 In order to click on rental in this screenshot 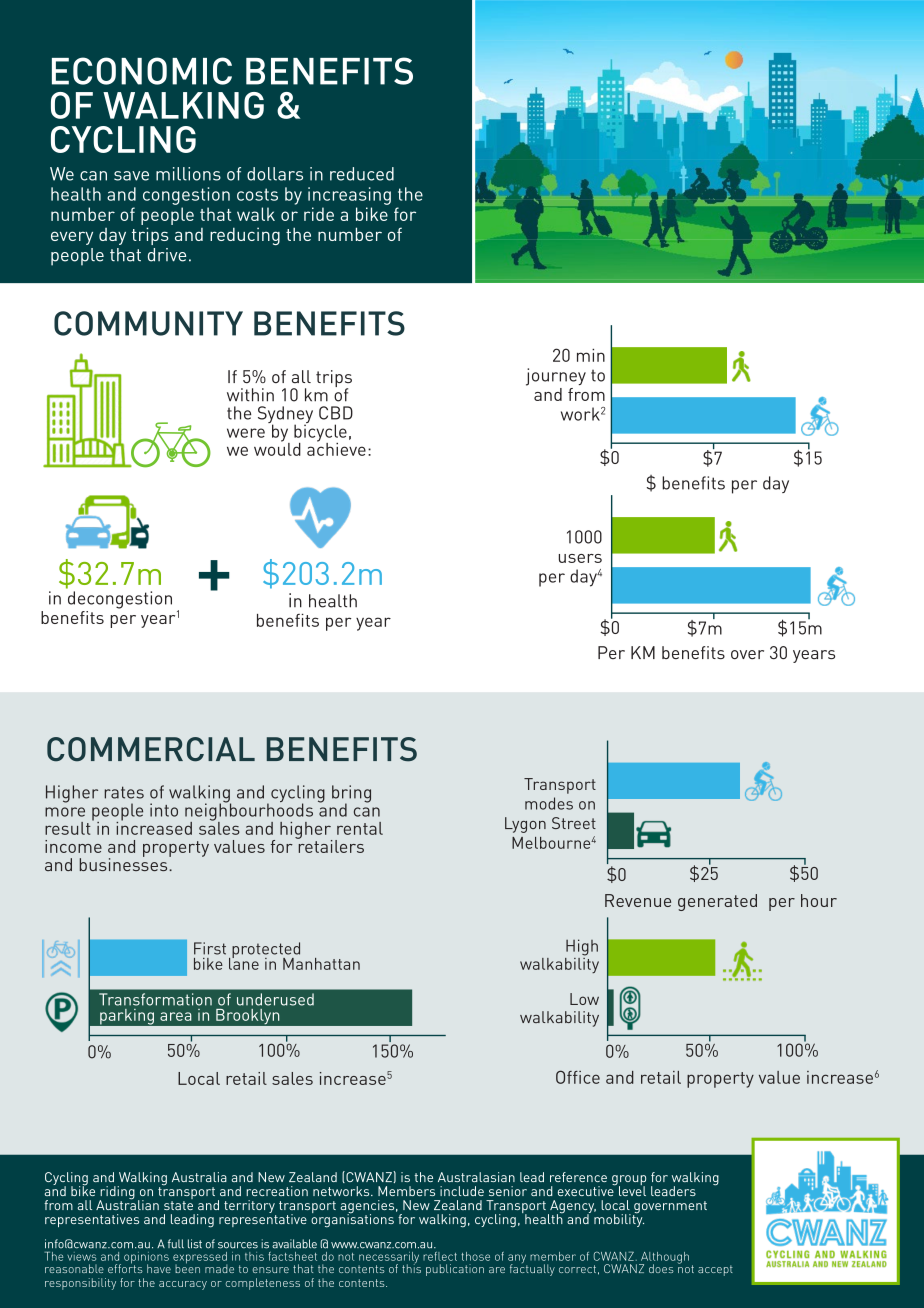, I will do `click(360, 828)`.
